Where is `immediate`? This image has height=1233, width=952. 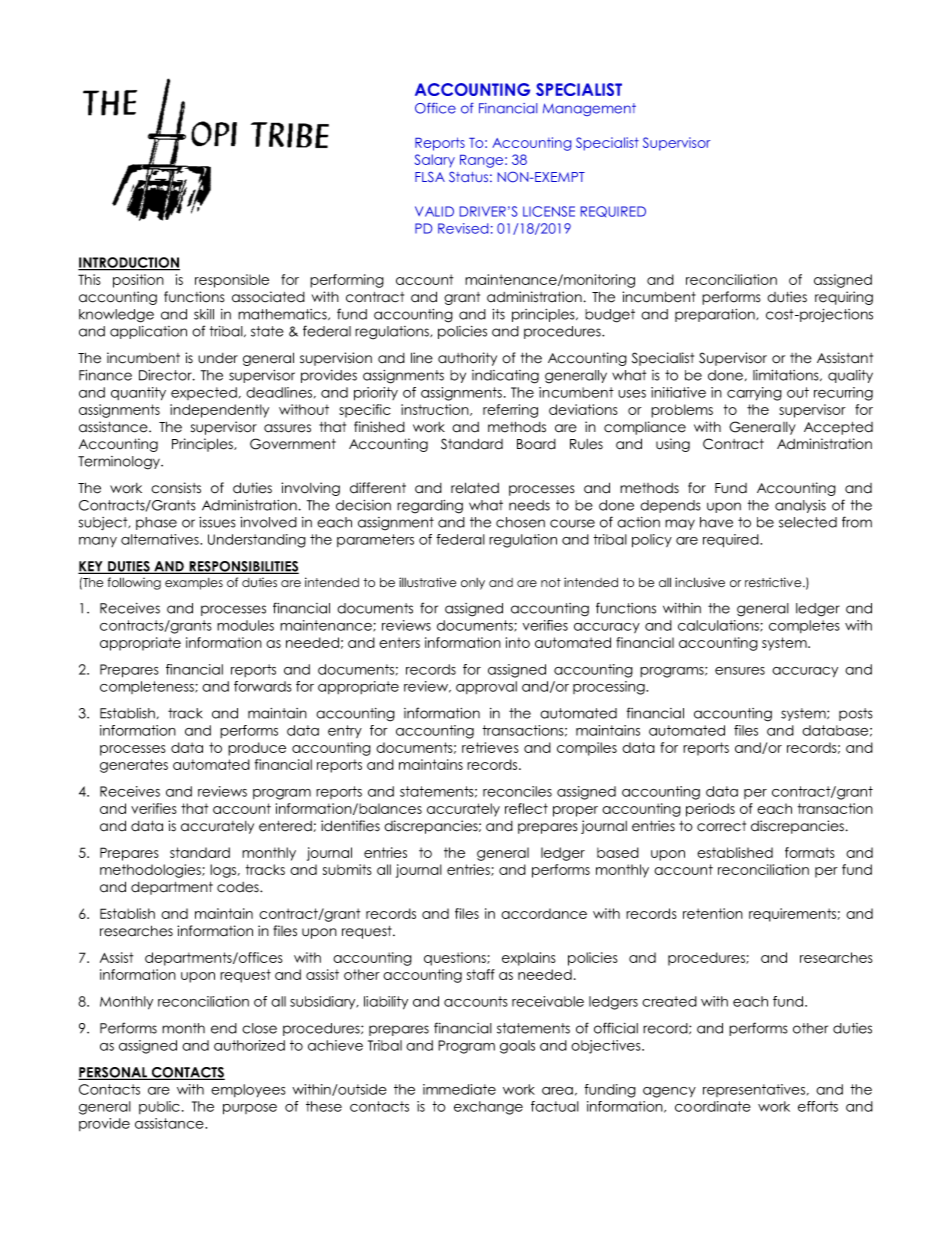 immediate is located at coordinates (459, 1089).
